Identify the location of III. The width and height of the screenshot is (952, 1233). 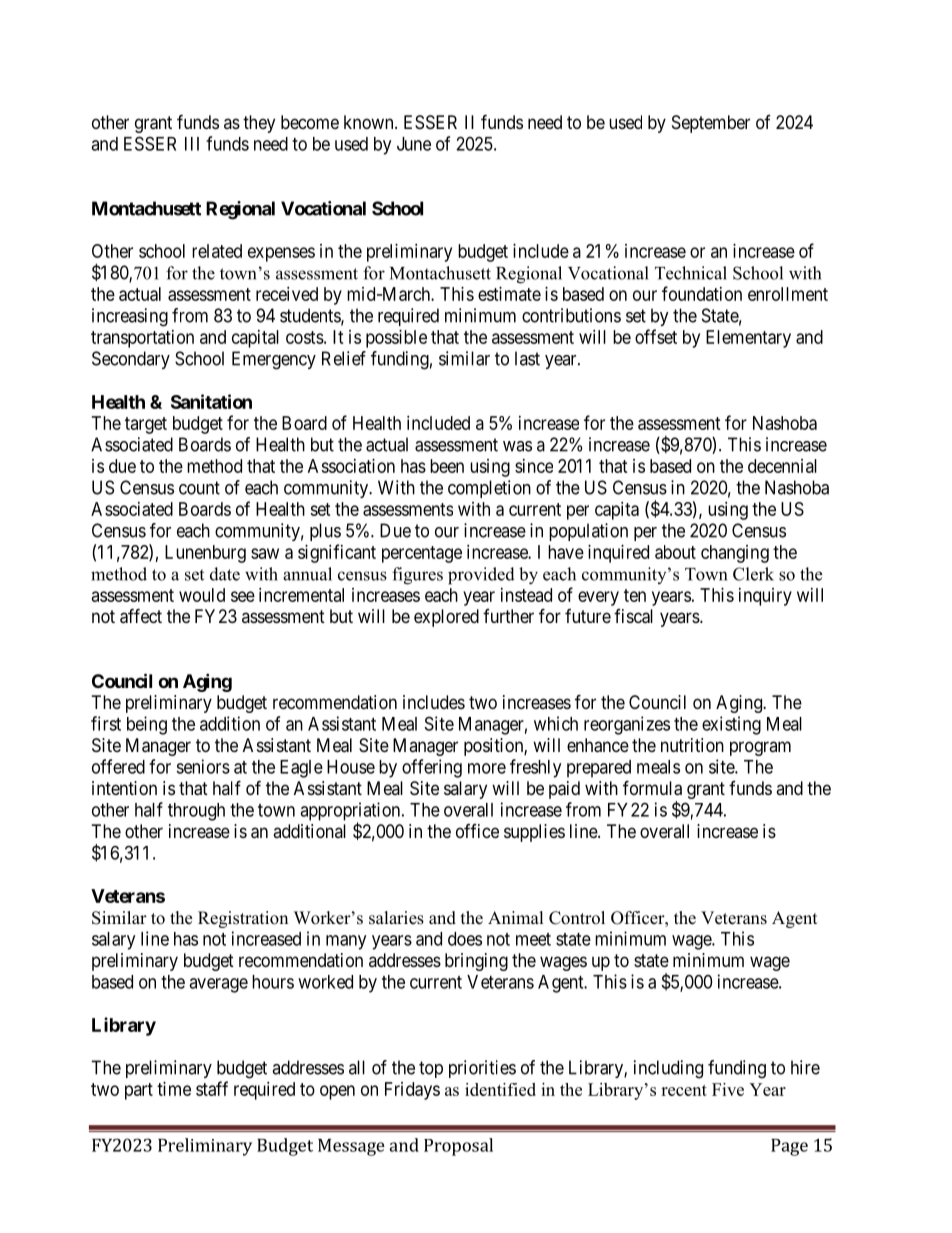
(192, 144).
